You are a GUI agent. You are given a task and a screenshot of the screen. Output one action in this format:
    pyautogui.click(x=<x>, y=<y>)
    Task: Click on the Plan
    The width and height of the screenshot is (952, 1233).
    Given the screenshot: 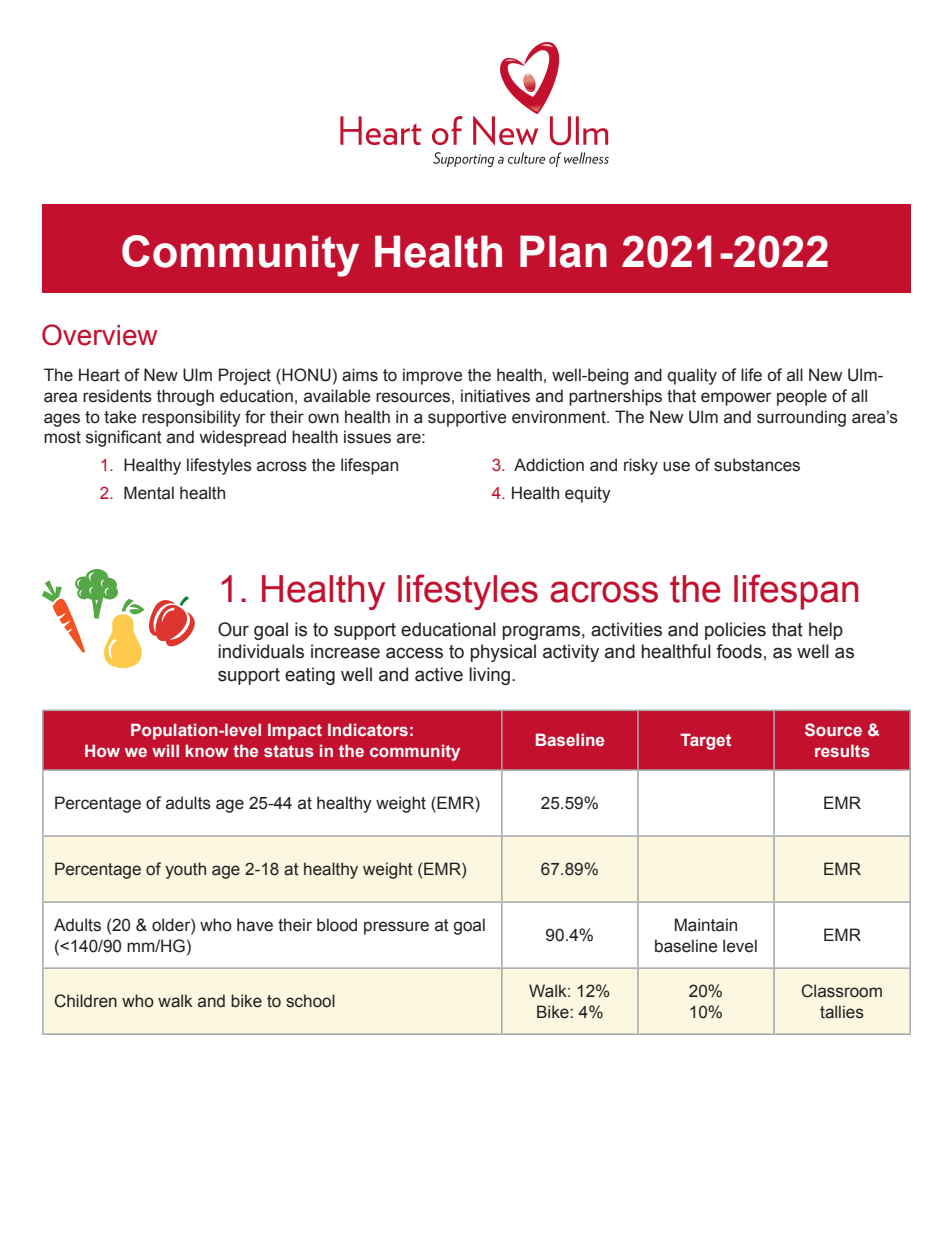 What is the action you would take?
    pyautogui.click(x=563, y=251)
